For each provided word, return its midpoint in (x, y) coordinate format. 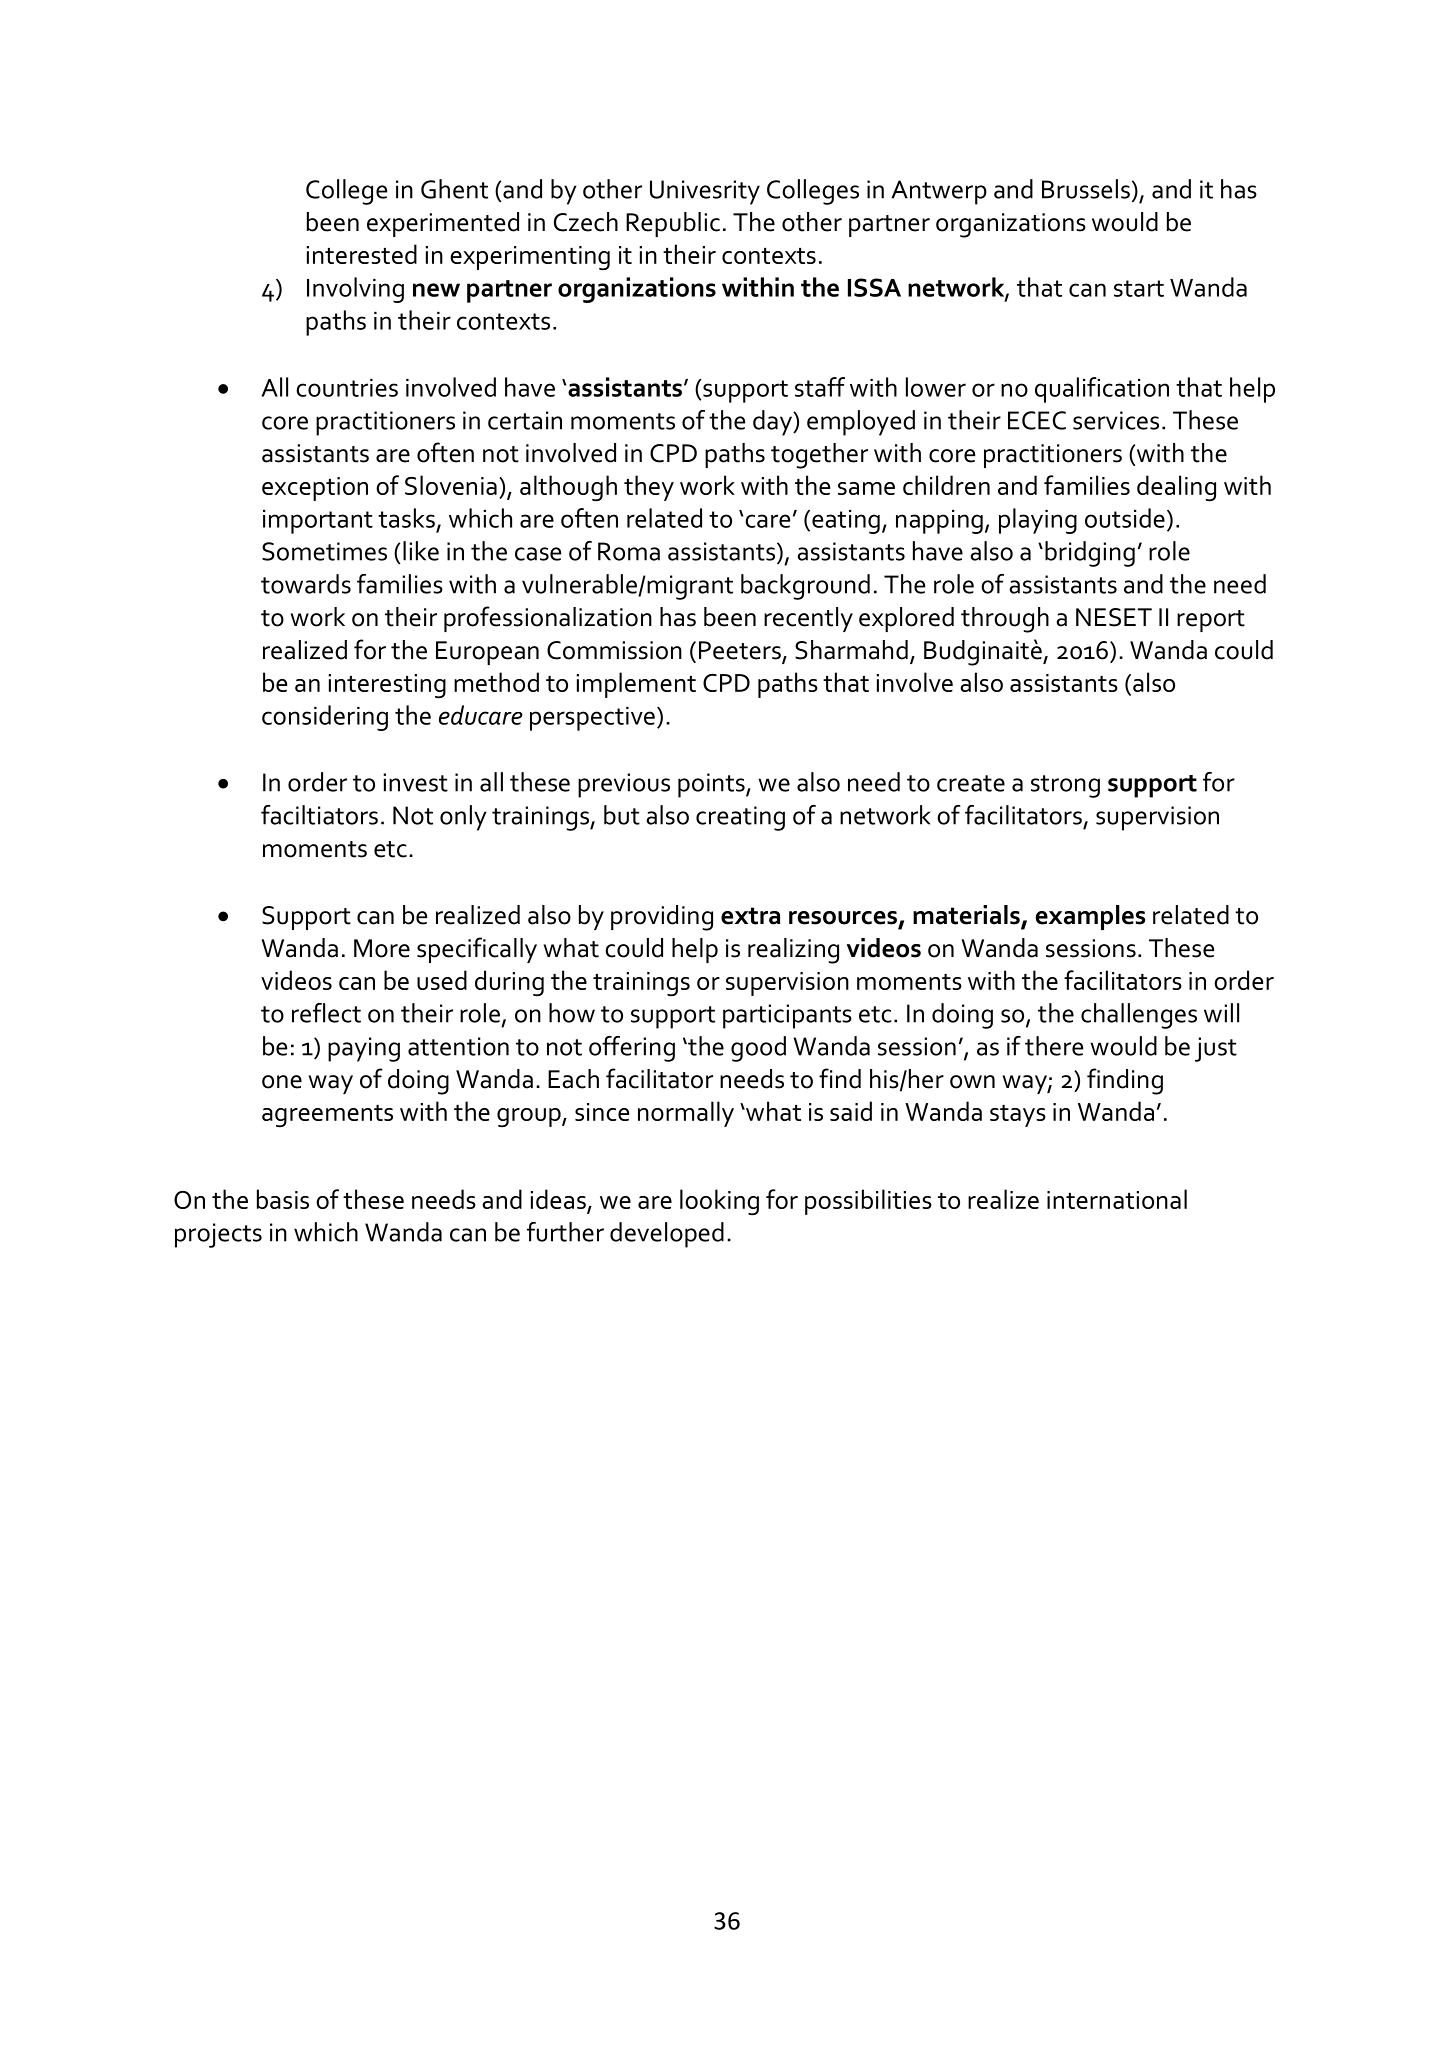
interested (361, 254)
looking (719, 1202)
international (1117, 1199)
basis (283, 1199)
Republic (673, 224)
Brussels (1086, 189)
